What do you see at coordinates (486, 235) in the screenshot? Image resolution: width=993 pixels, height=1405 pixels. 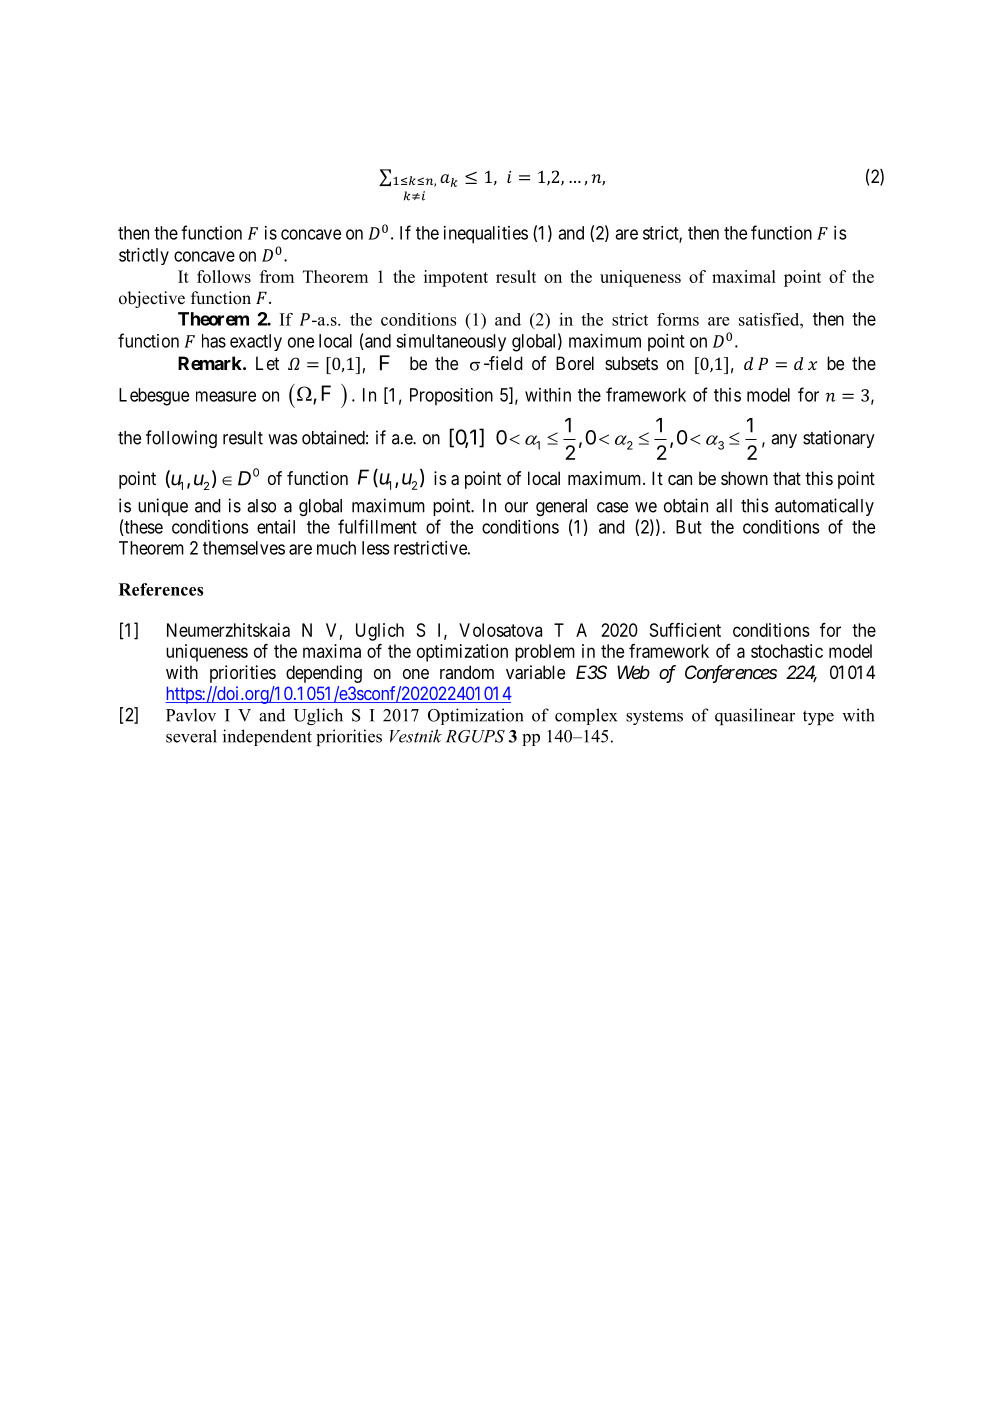 I see `inequalities` at bounding box center [486, 235].
